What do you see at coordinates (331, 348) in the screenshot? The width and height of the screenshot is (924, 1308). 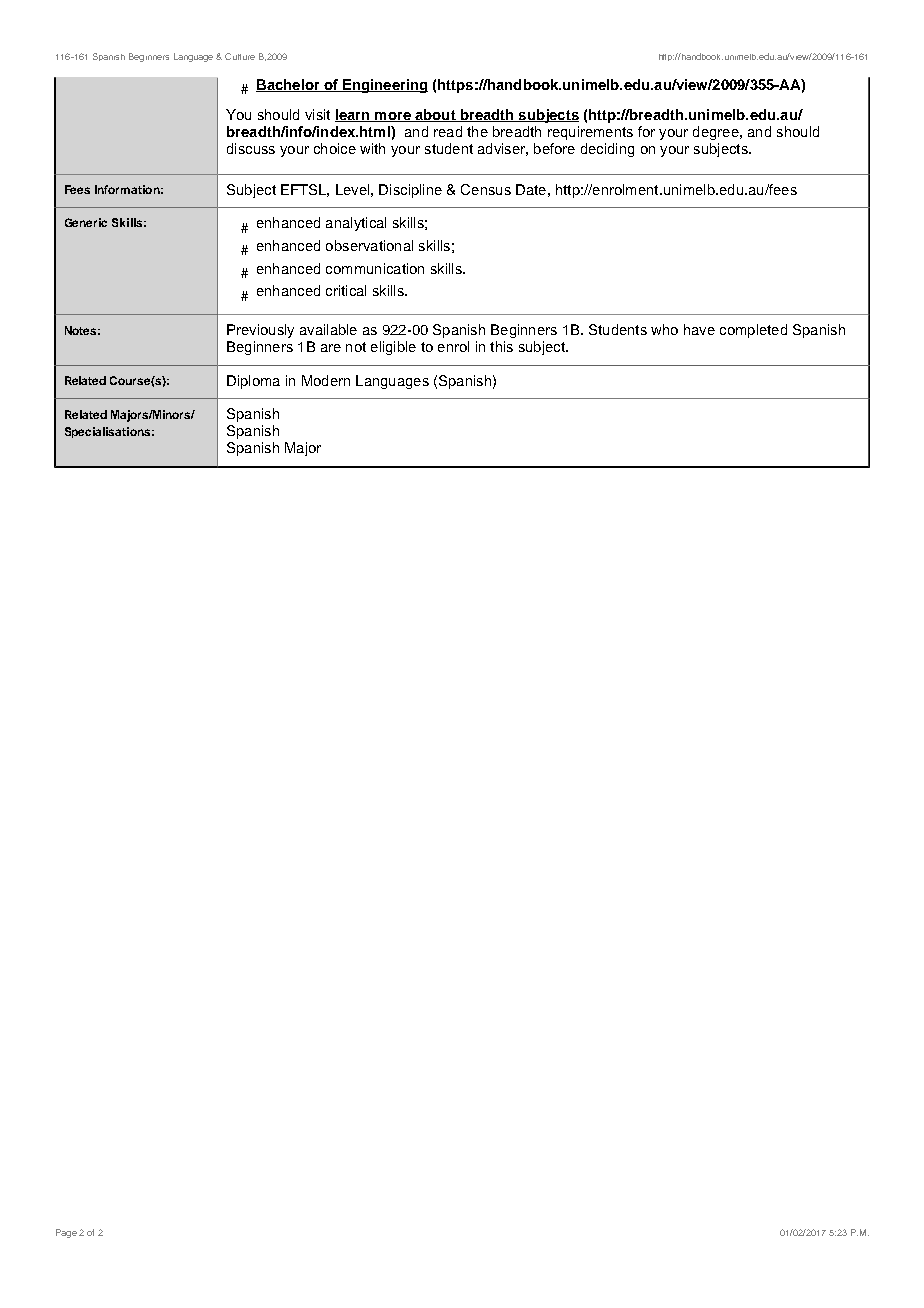 I see `are` at bounding box center [331, 348].
